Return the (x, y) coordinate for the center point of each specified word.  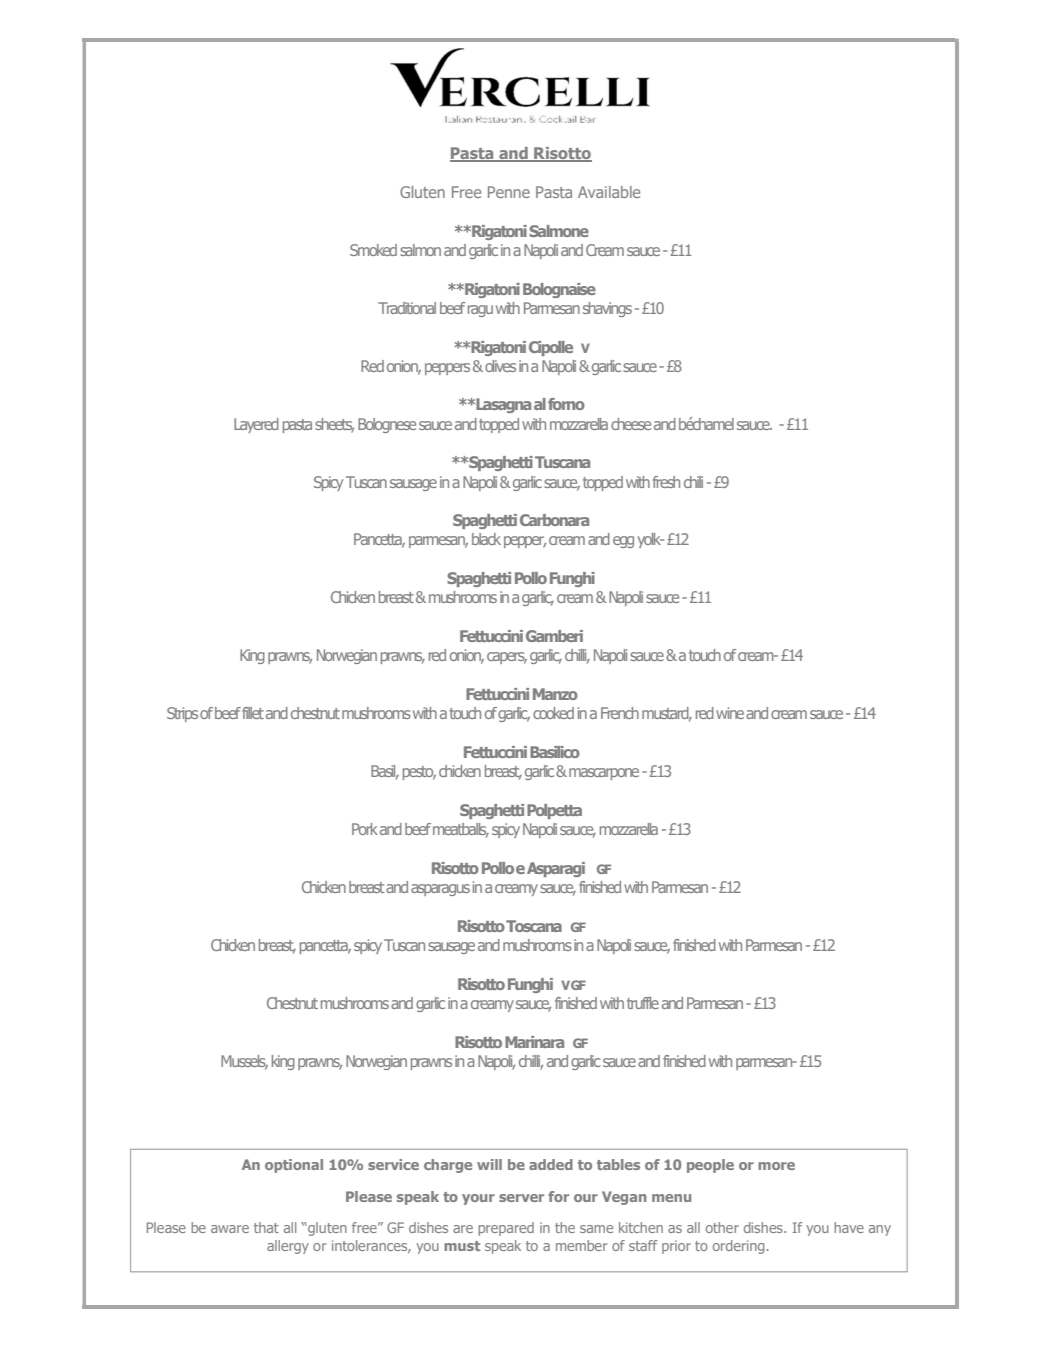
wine (730, 713)
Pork (365, 829)
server (521, 1198)
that (266, 1227)
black (486, 539)
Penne (509, 192)
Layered (256, 425)
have (849, 1227)
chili (693, 482)
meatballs (461, 830)
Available (609, 192)
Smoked (373, 250)
